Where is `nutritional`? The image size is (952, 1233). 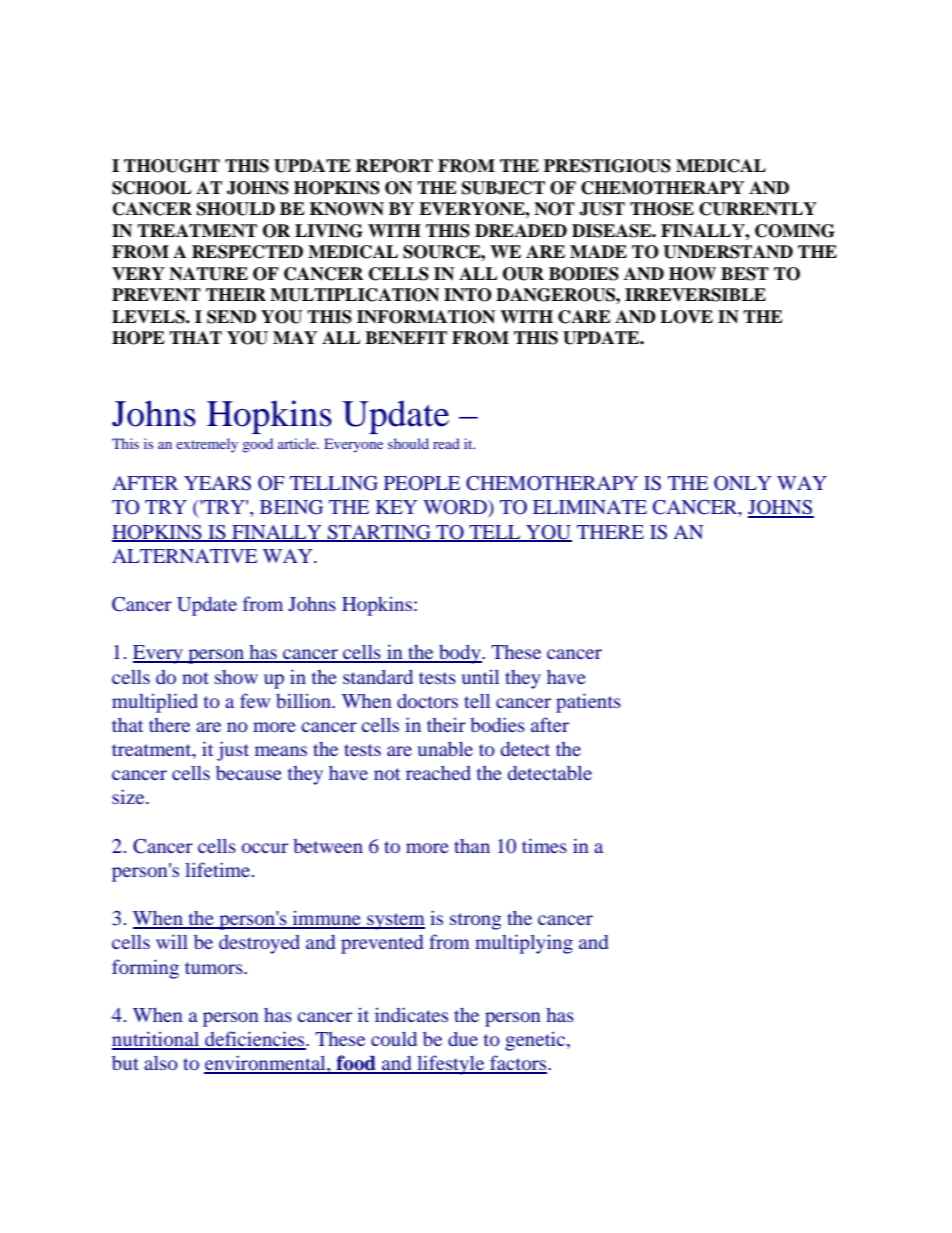 nutritional is located at coordinates (157, 1040).
